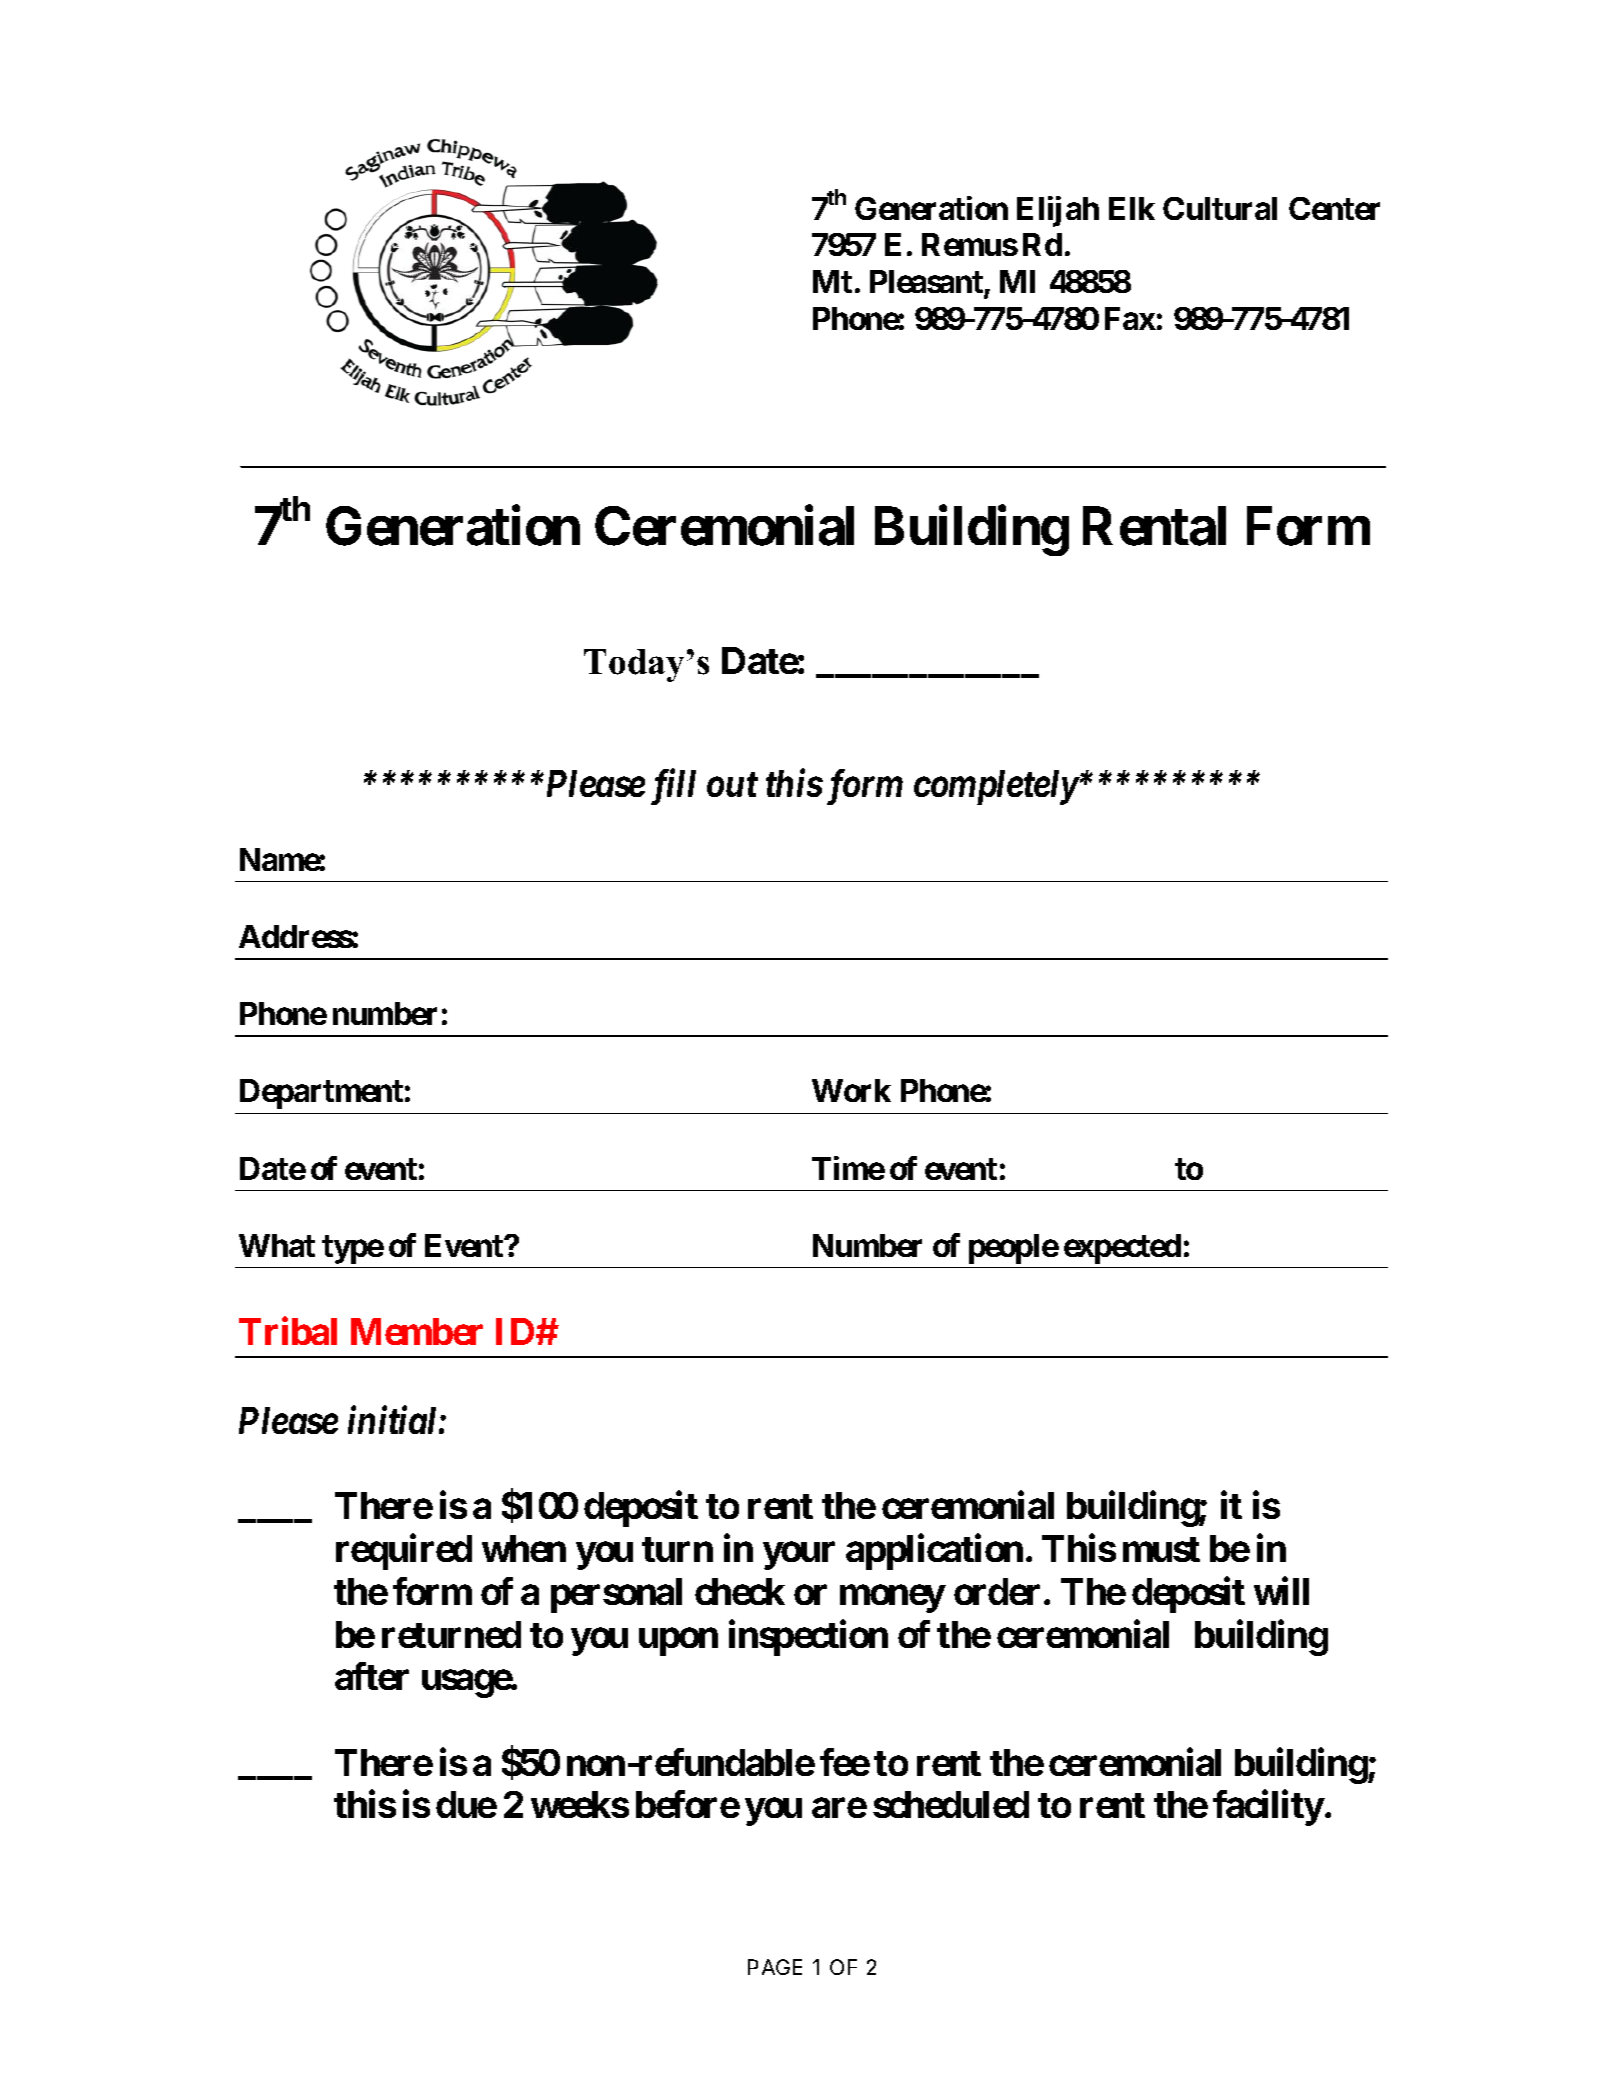 This document has width=1623, height=2100. I want to click on Elijah, so click(1058, 211).
